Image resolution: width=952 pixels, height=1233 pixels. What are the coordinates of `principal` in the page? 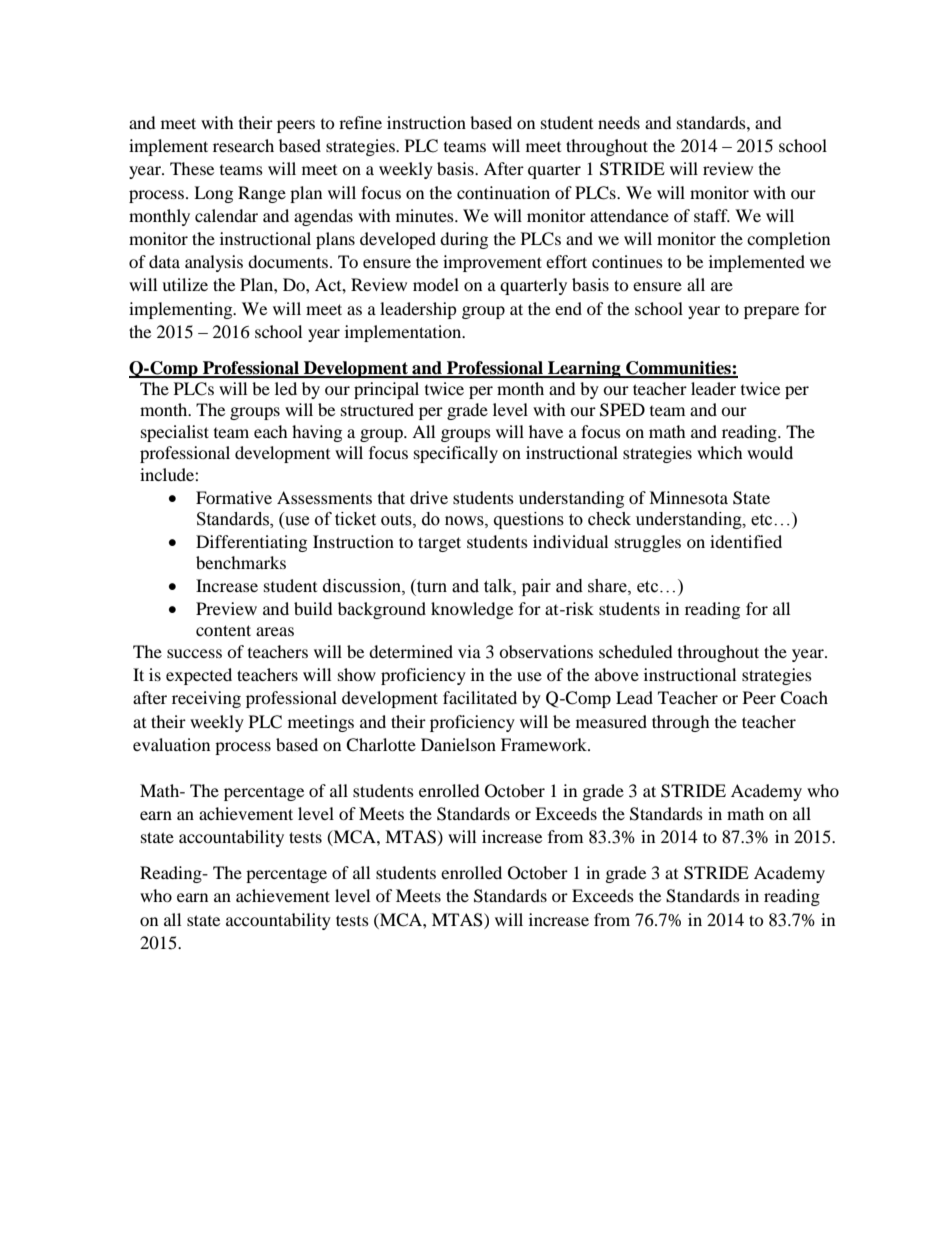 It's located at (386, 390).
